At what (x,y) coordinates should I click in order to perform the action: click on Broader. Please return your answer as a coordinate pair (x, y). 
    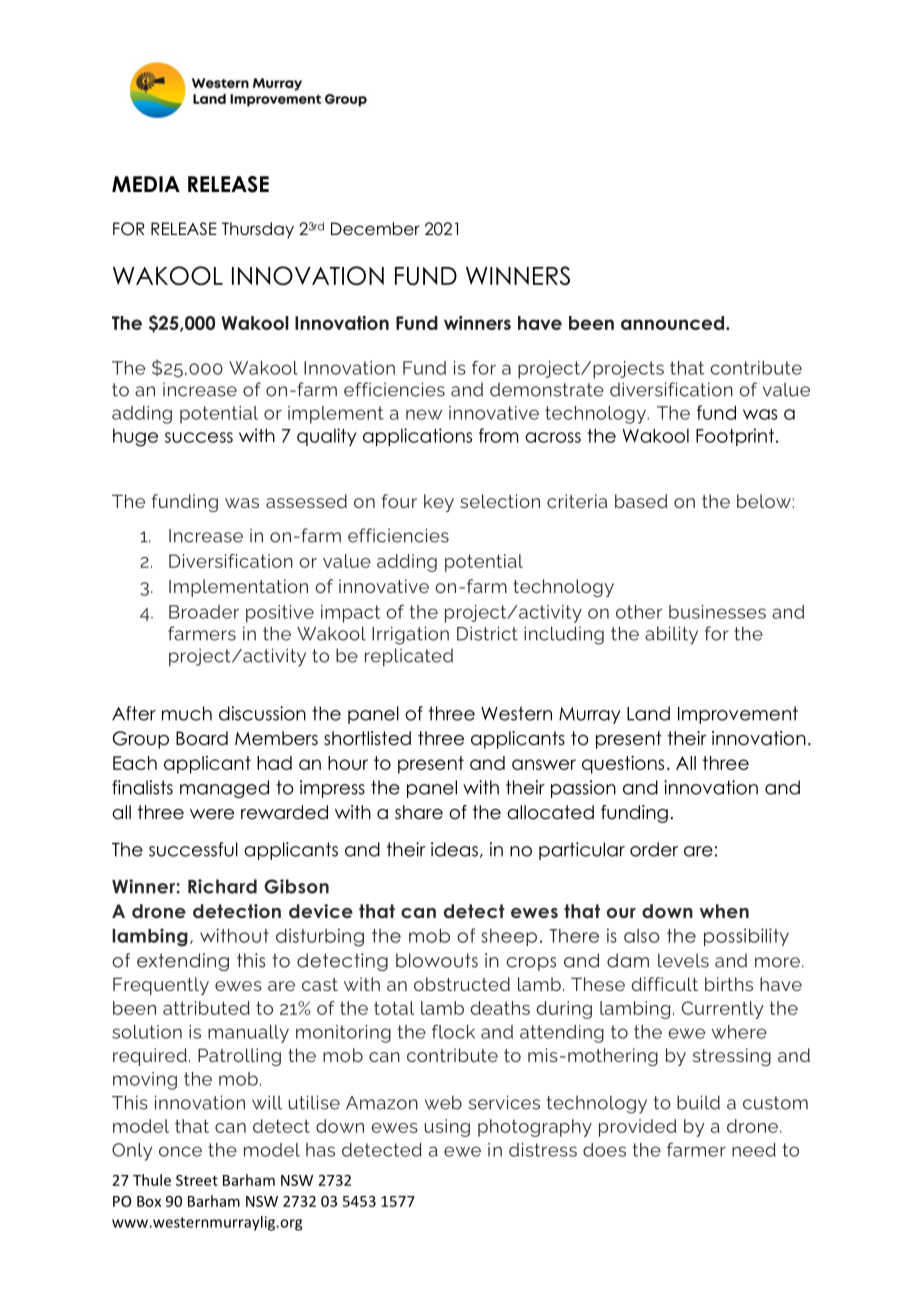
    Looking at the image, I should click on (204, 612).
